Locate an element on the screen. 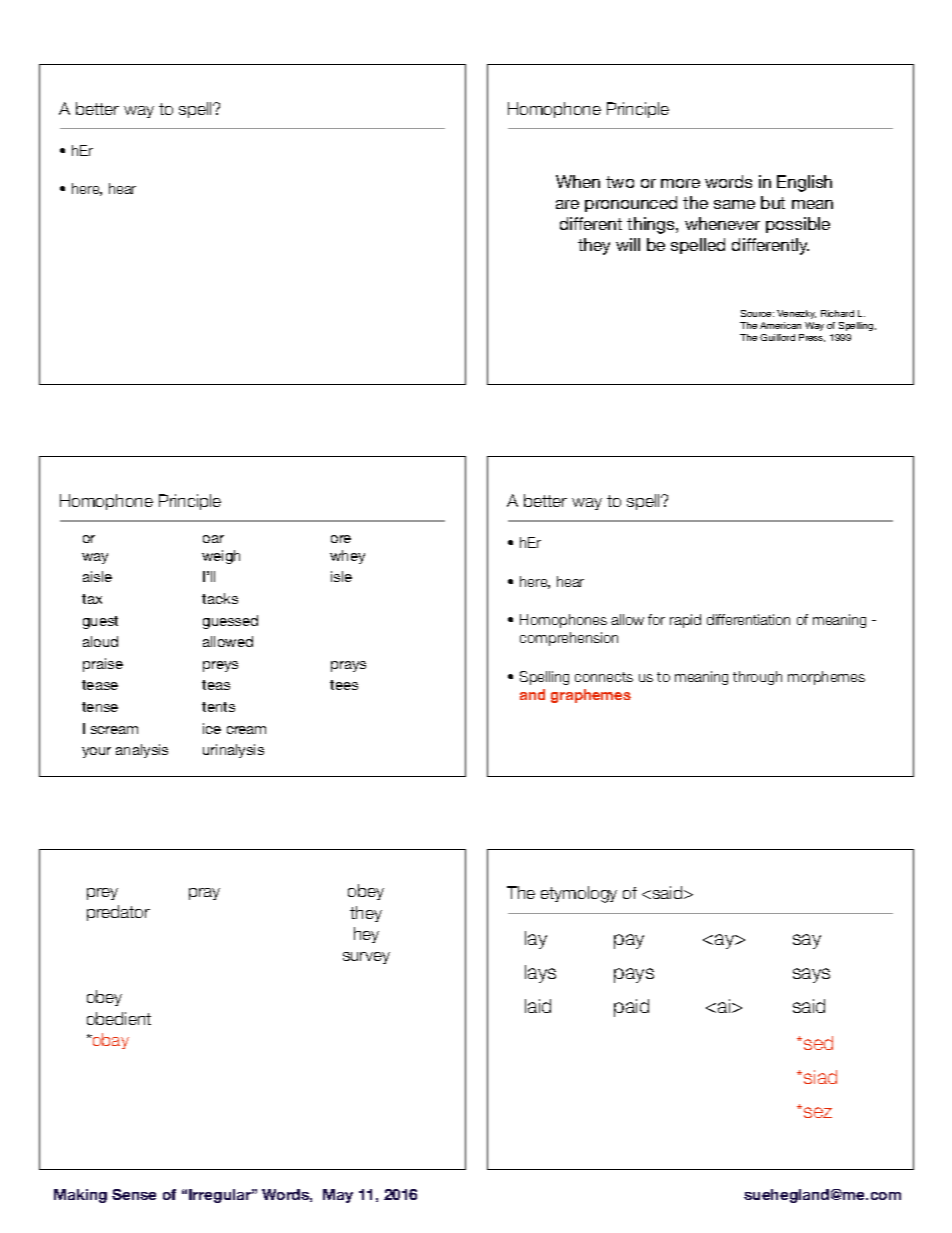 This screenshot has height=1233, width=952. May is located at coordinates (338, 1196).
